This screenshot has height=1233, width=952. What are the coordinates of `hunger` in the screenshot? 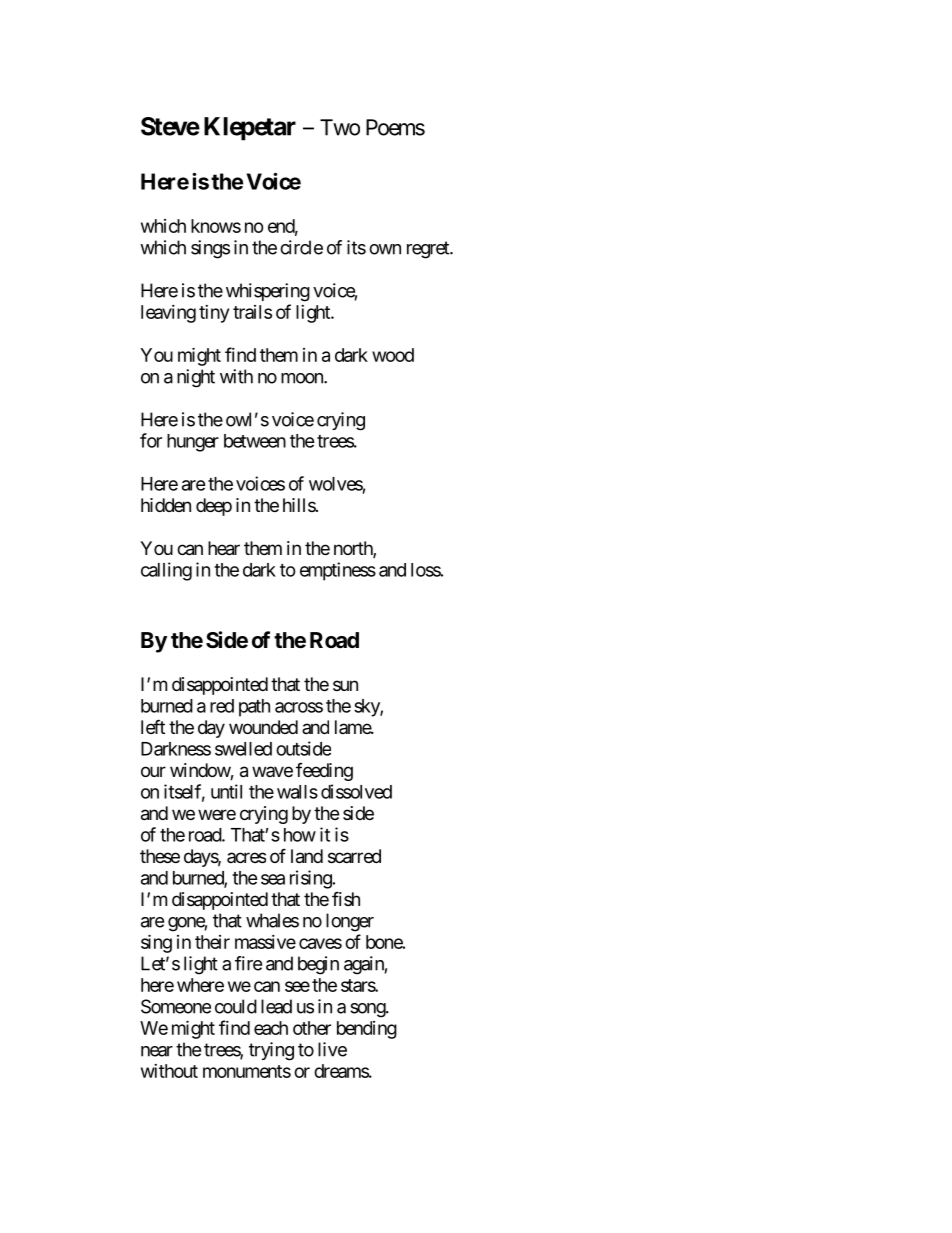 It's located at (193, 443).
